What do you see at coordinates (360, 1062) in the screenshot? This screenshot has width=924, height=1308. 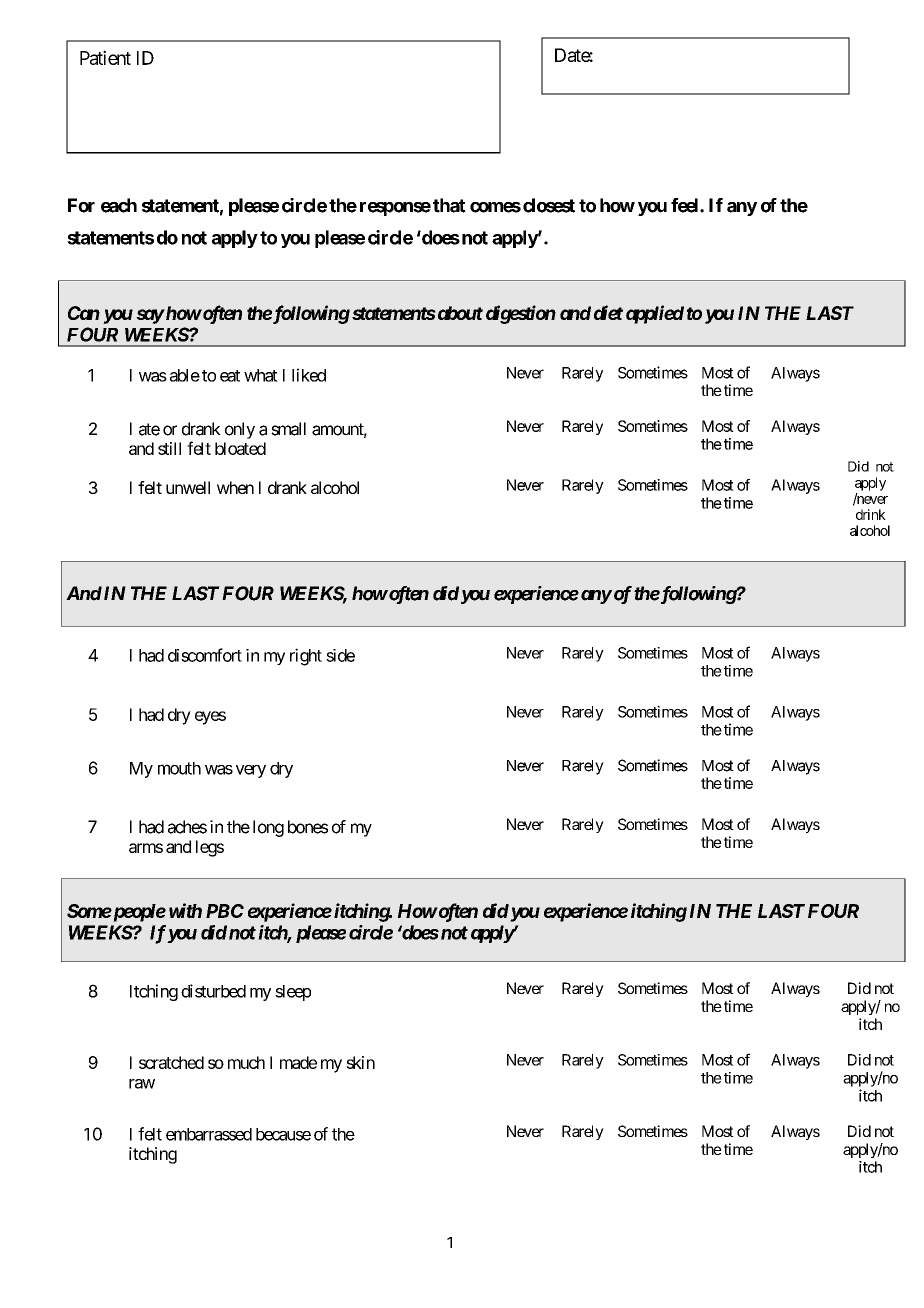 I see `skin` at bounding box center [360, 1062].
